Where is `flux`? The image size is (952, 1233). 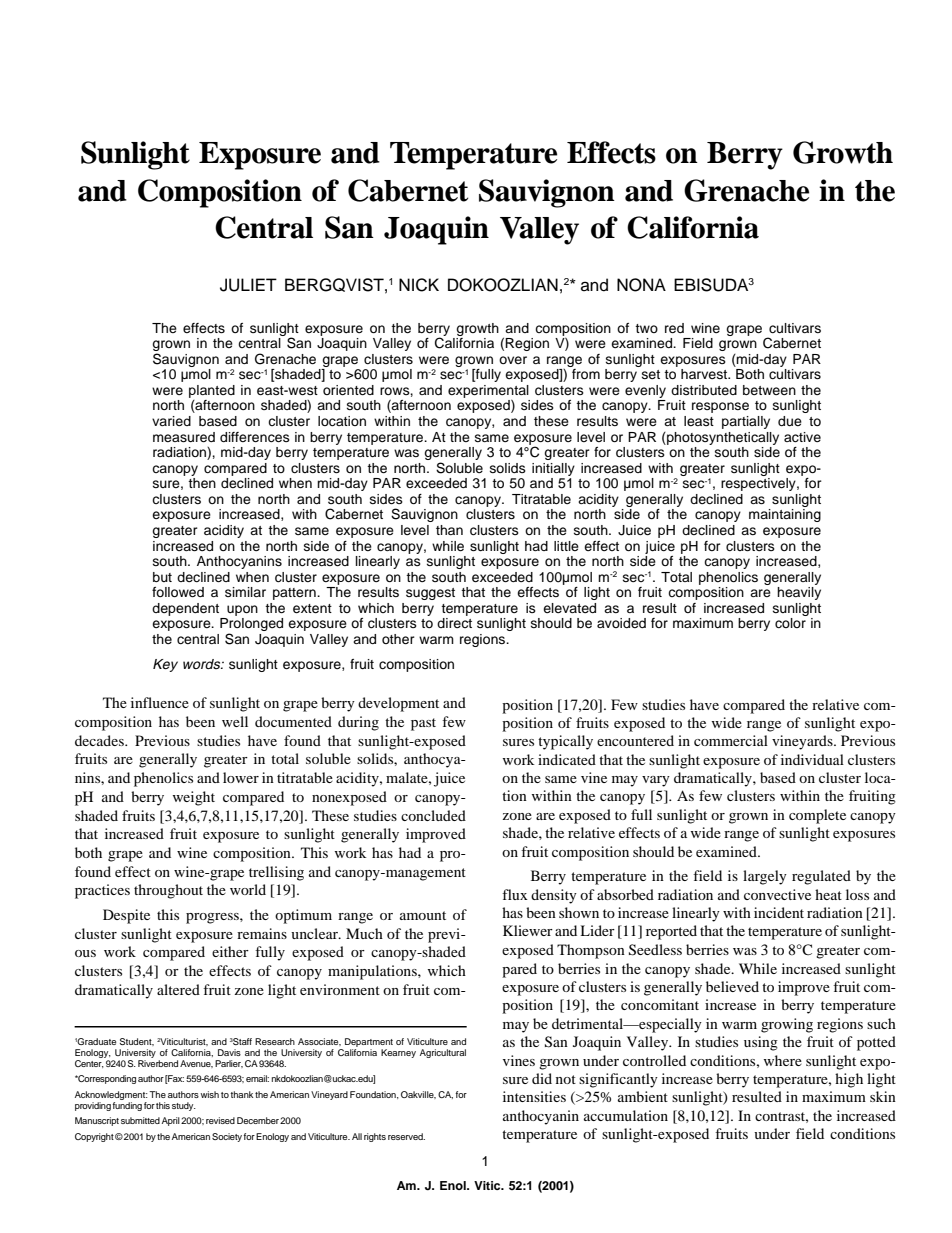
flux is located at coordinates (515, 894).
